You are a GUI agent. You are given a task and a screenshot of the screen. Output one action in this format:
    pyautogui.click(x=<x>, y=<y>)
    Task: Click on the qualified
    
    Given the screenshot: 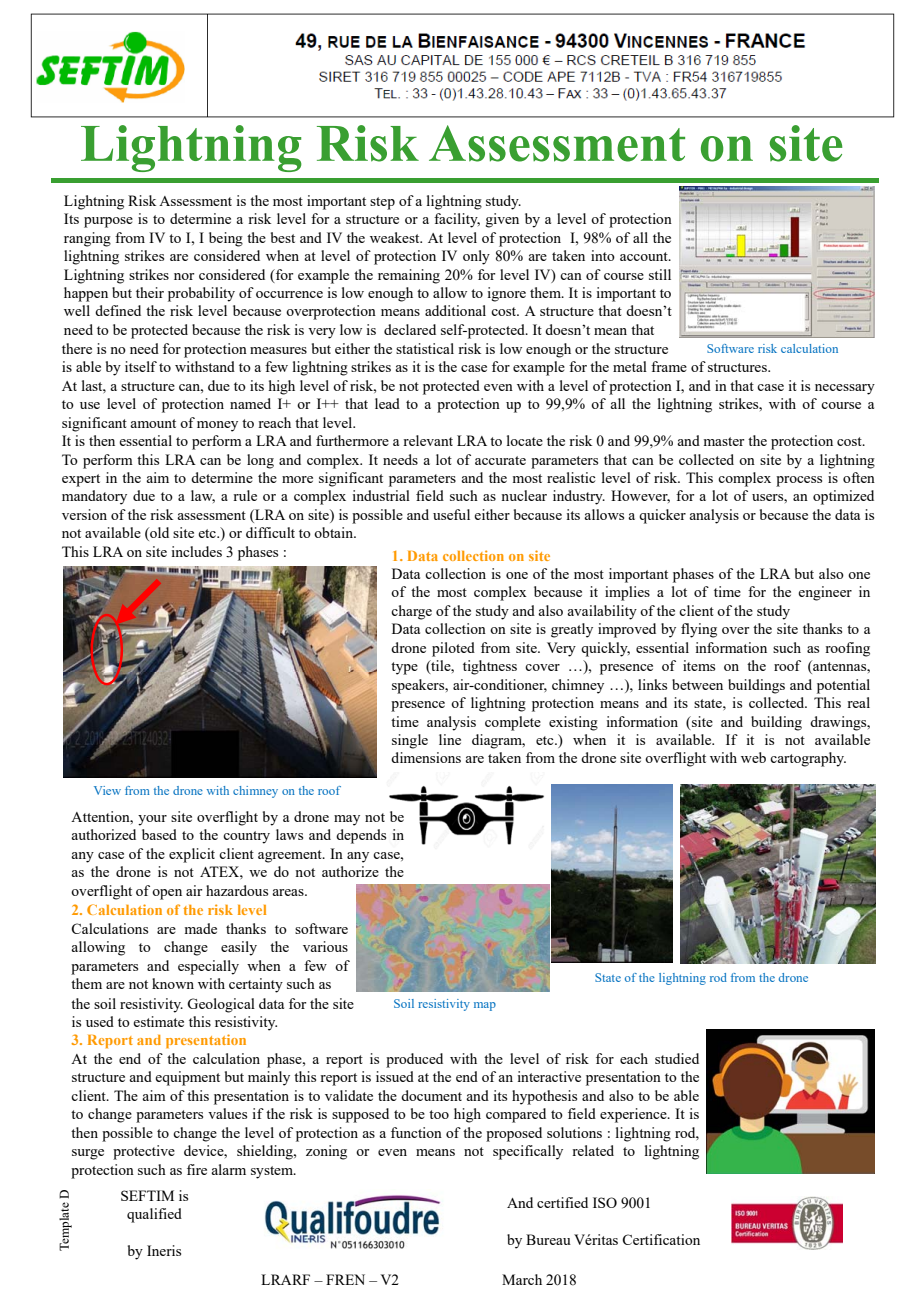 What is the action you would take?
    pyautogui.click(x=154, y=1215)
